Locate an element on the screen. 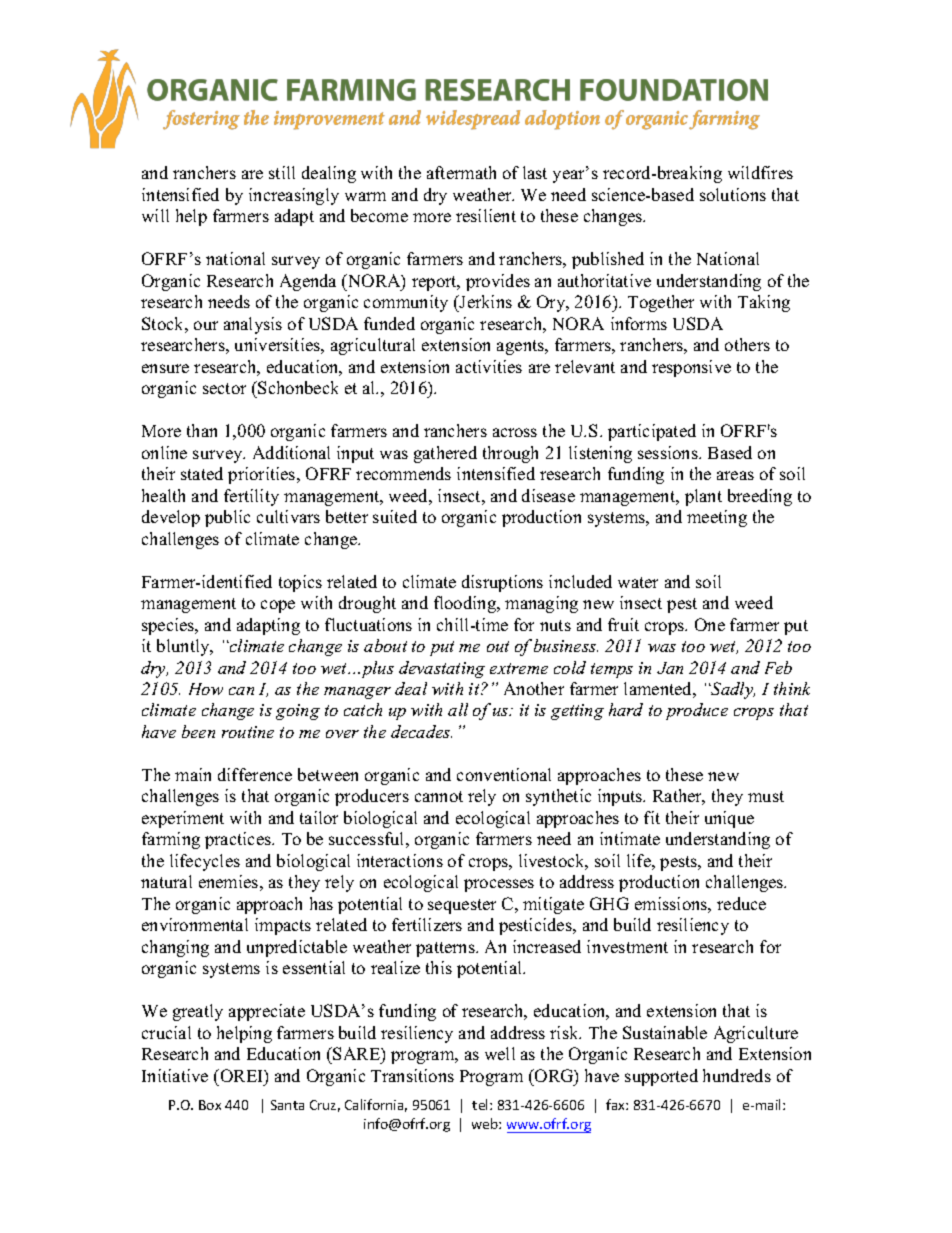  solutions is located at coordinates (733, 194).
